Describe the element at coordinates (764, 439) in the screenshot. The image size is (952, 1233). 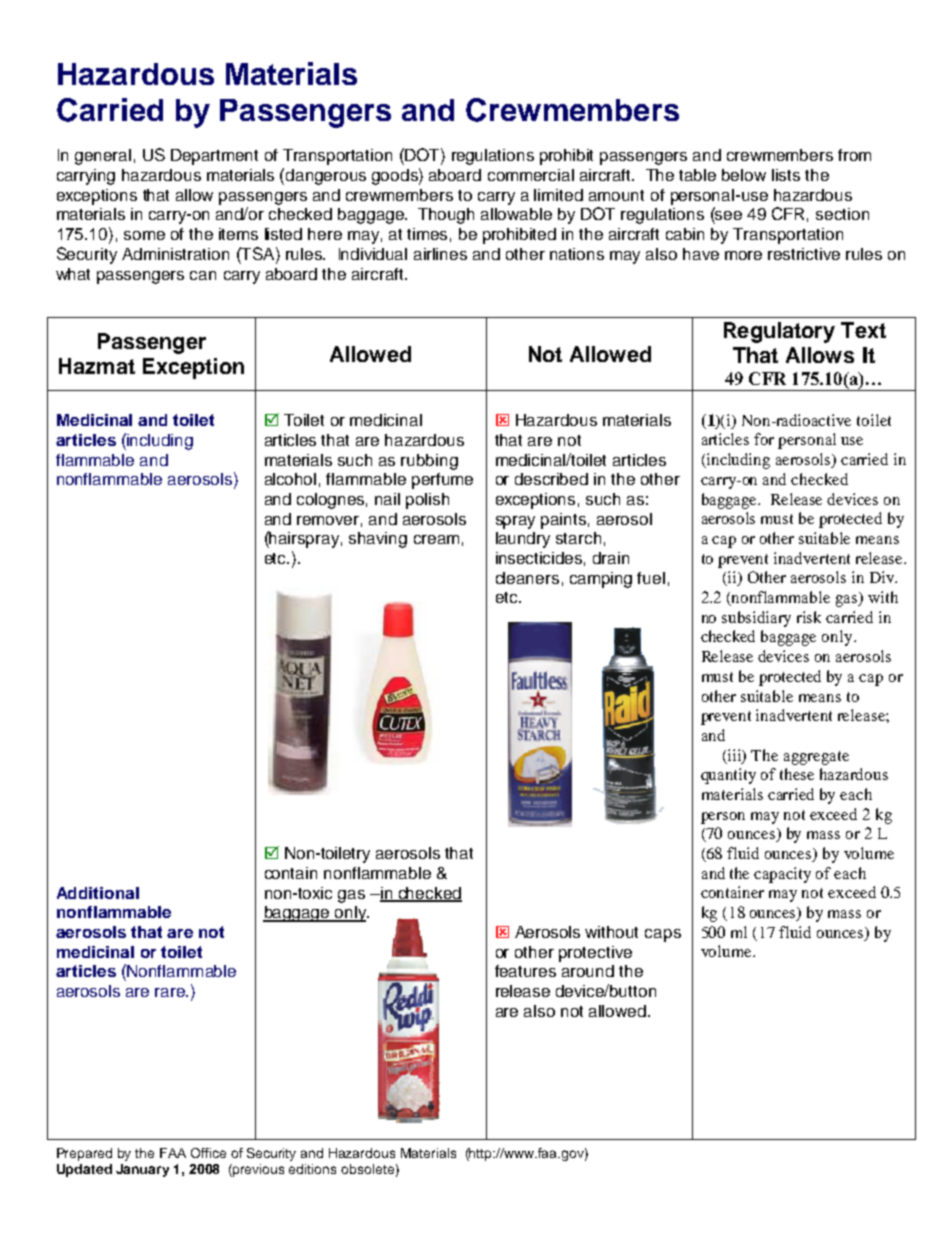
I see `for` at that location.
